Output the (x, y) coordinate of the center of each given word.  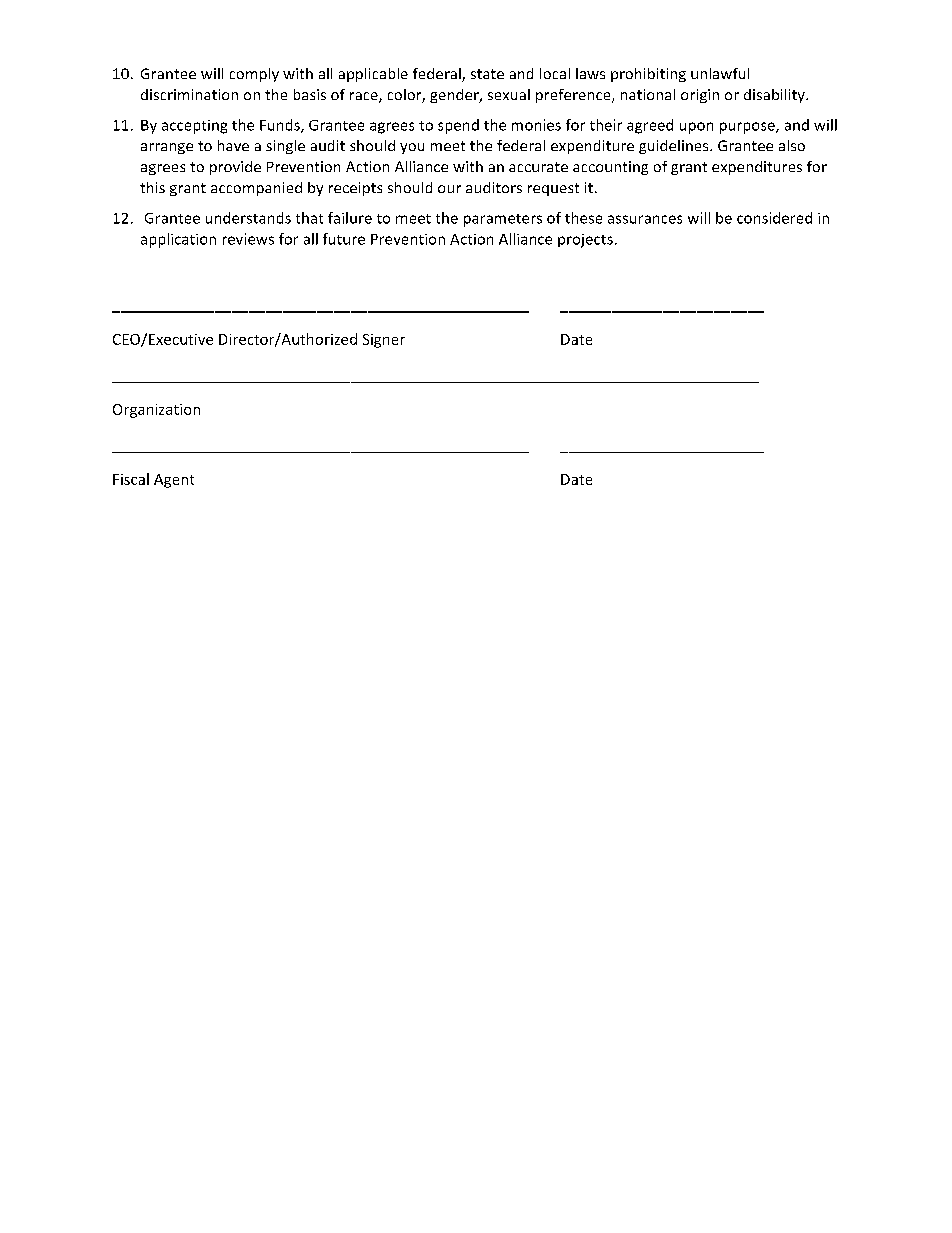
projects (585, 241)
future (344, 239)
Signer (384, 341)
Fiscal (131, 479)
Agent (174, 481)
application (178, 240)
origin (700, 96)
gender (455, 96)
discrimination (189, 94)
